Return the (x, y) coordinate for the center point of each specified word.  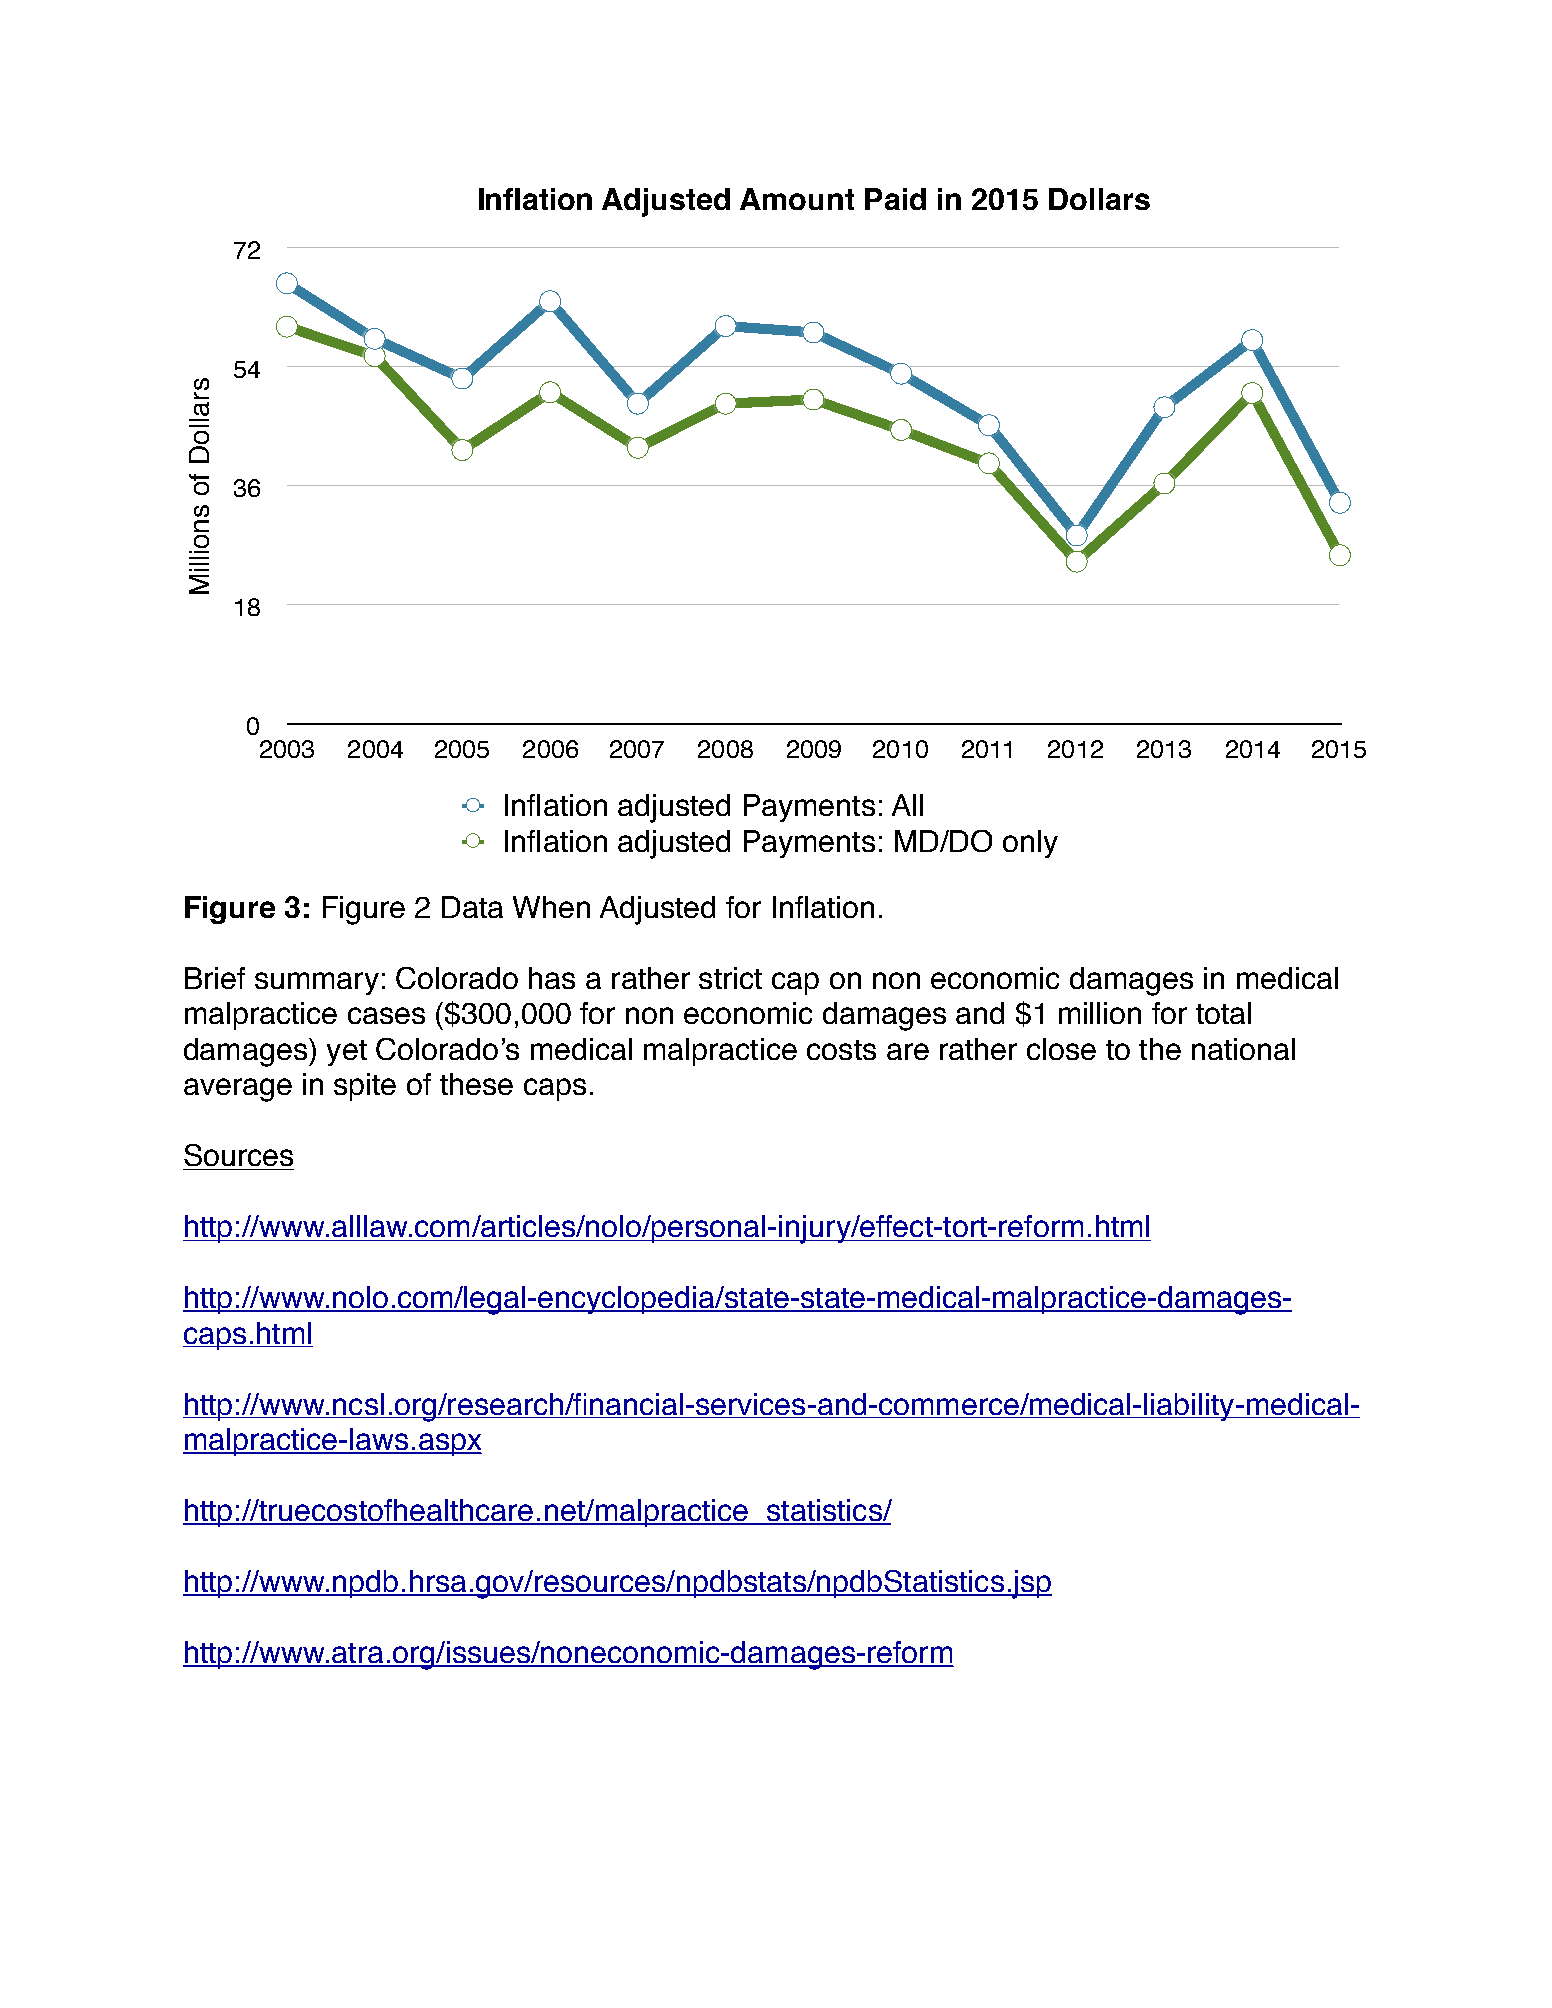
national (1243, 1049)
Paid (895, 199)
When (551, 907)
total (1223, 1013)
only (1030, 844)
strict (730, 978)
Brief (215, 978)
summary (317, 983)
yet (347, 1053)
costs (841, 1050)
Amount (797, 199)
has (552, 978)
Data (472, 907)
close (1061, 1049)
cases (386, 1015)
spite (365, 1087)
